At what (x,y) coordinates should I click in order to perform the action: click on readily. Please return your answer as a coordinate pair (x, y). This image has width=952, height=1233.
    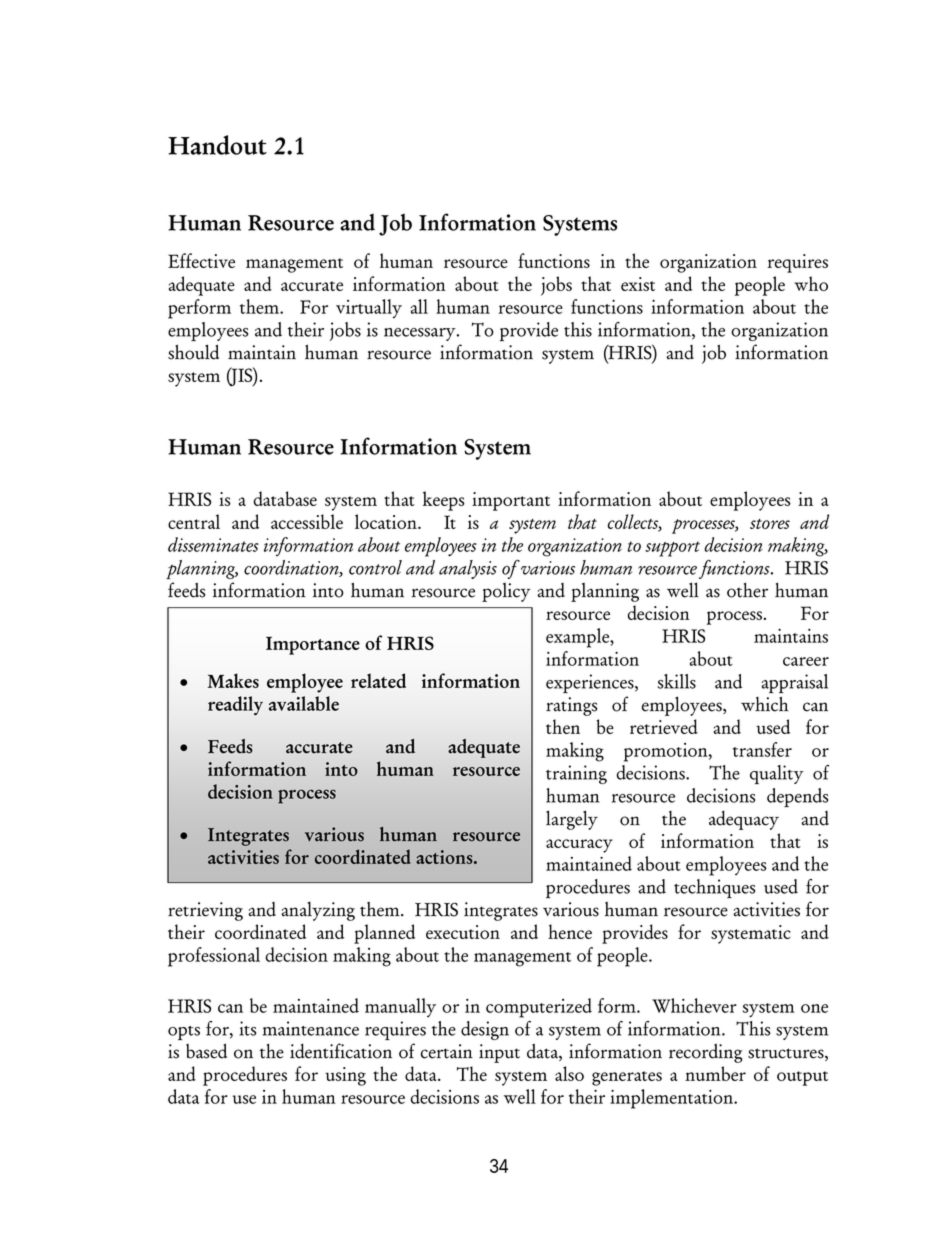
    Looking at the image, I should click on (235, 706).
